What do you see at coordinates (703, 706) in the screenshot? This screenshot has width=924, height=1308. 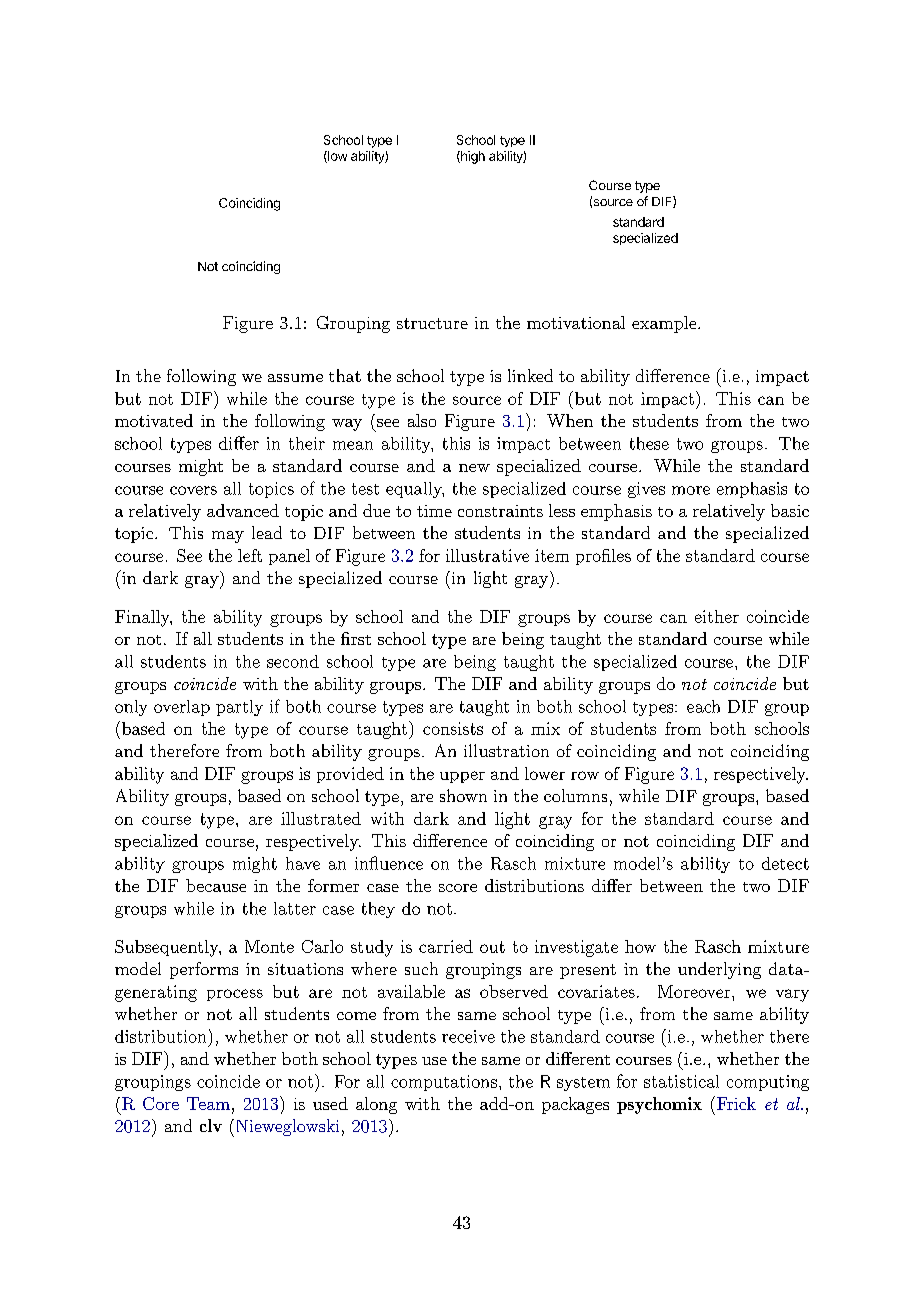 I see `each` at bounding box center [703, 706].
